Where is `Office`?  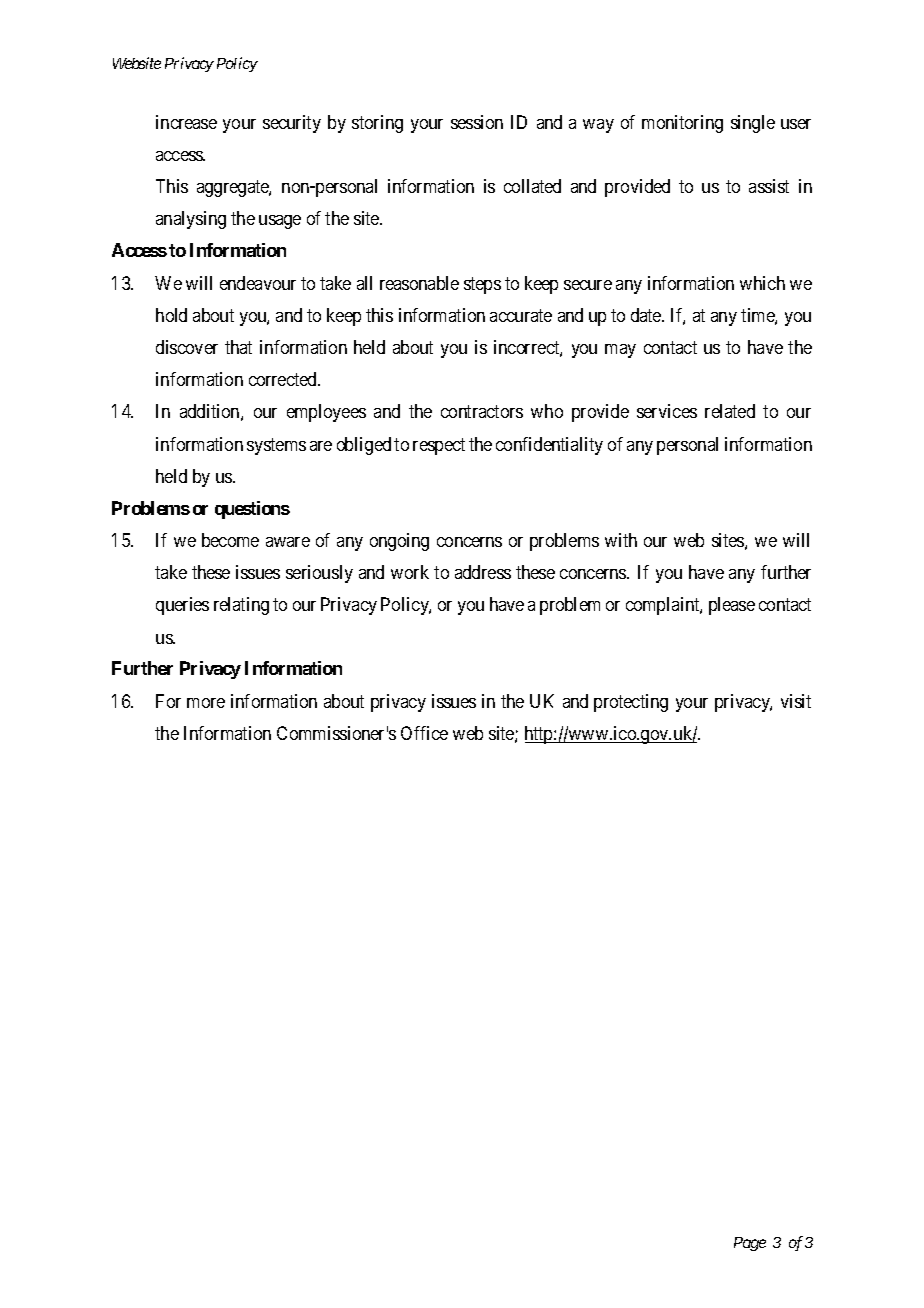 Office is located at coordinates (424, 733).
